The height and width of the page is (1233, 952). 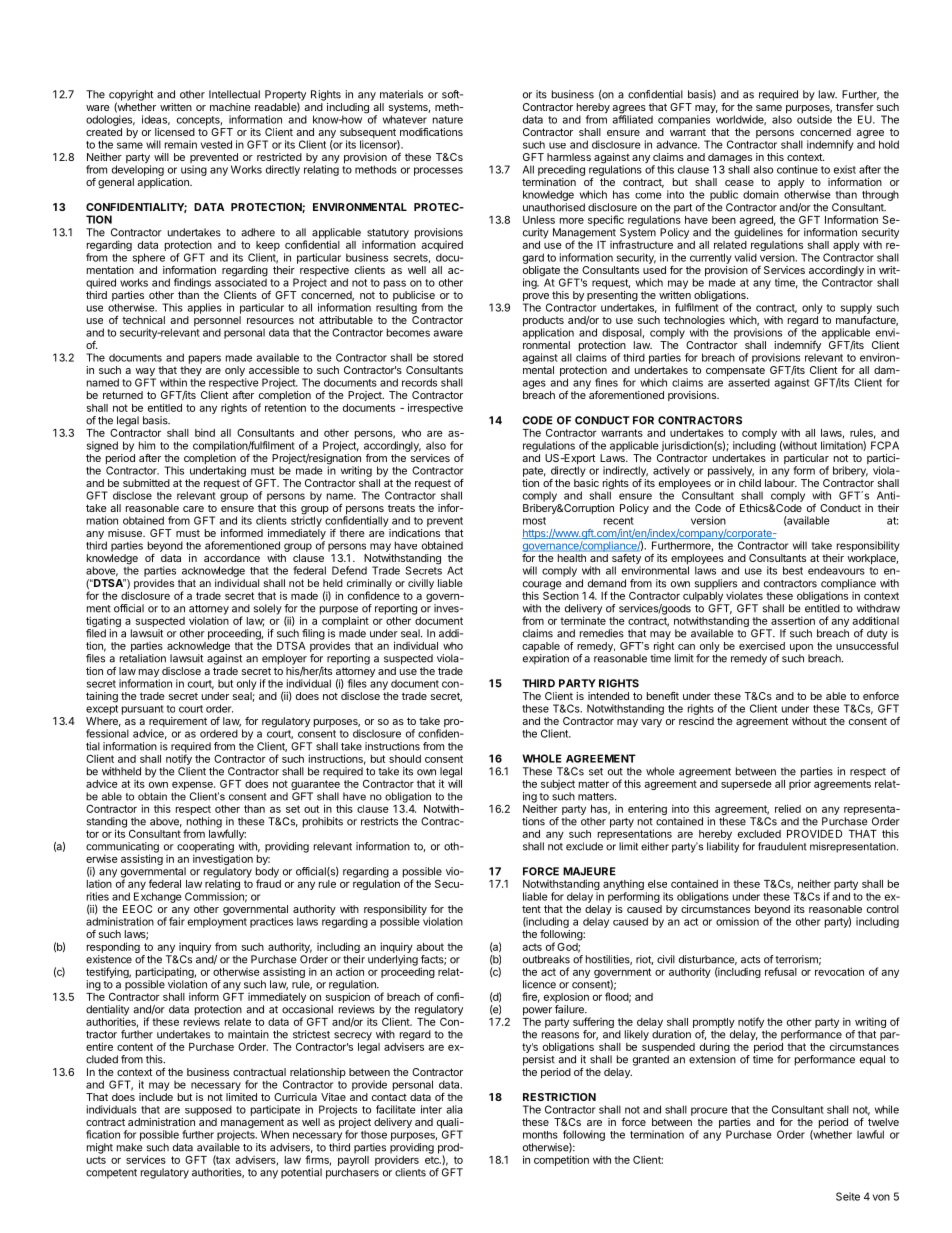 What do you see at coordinates (814, 119) in the page?
I see `outside` at bounding box center [814, 119].
